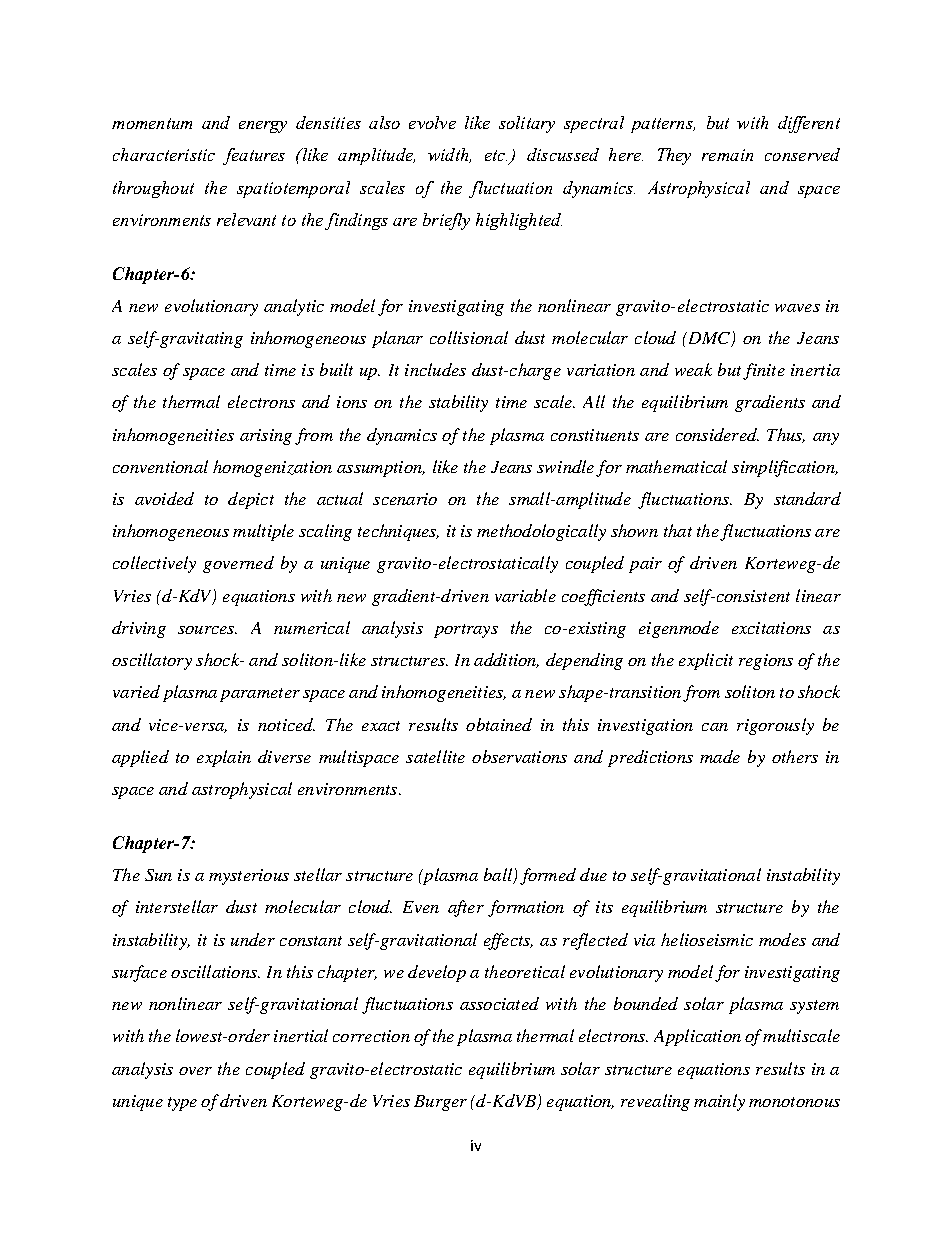  What do you see at coordinates (496, 155) in the document?
I see `etc` at bounding box center [496, 155].
